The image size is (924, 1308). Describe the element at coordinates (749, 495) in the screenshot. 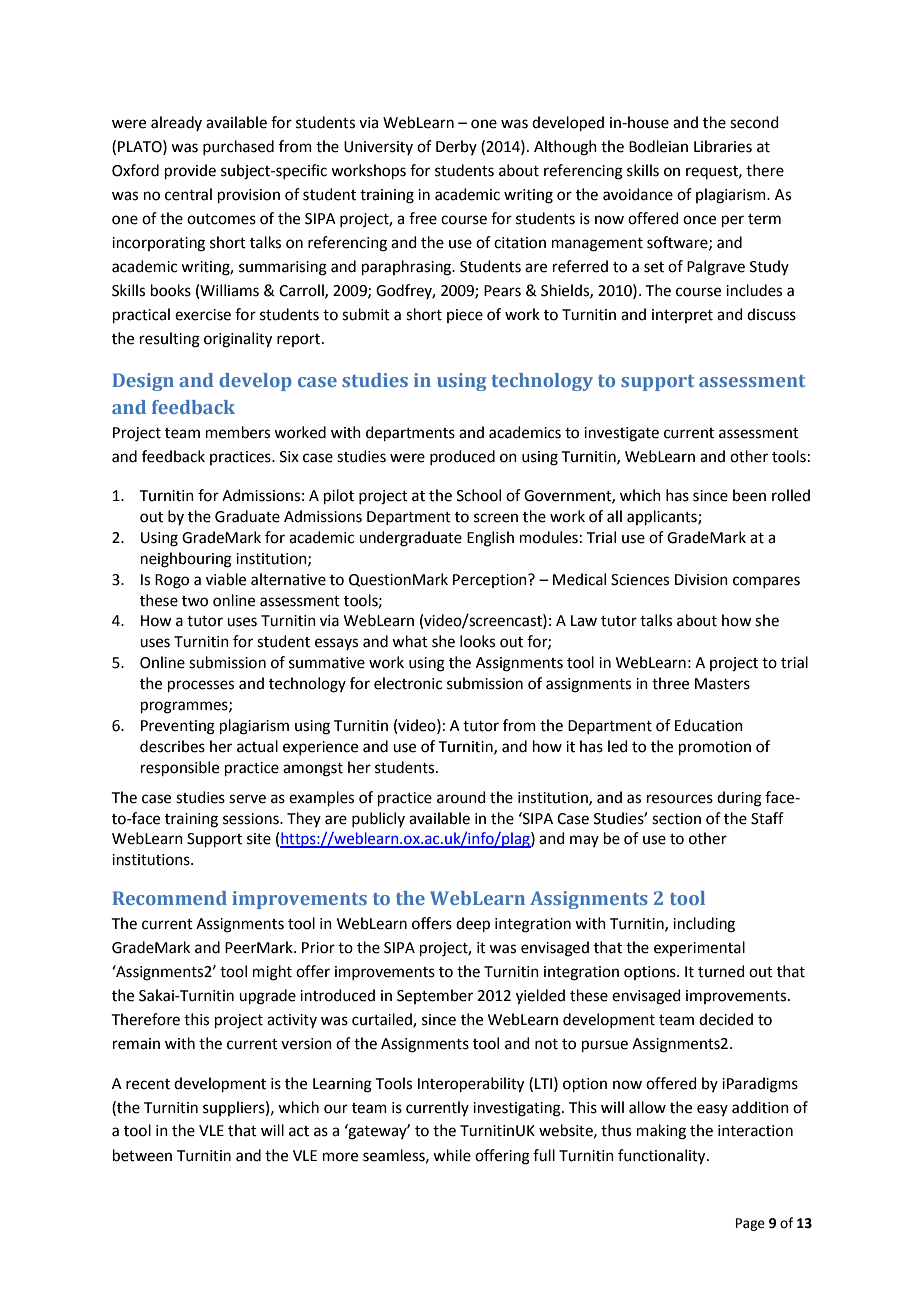

I see `been` at that location.
